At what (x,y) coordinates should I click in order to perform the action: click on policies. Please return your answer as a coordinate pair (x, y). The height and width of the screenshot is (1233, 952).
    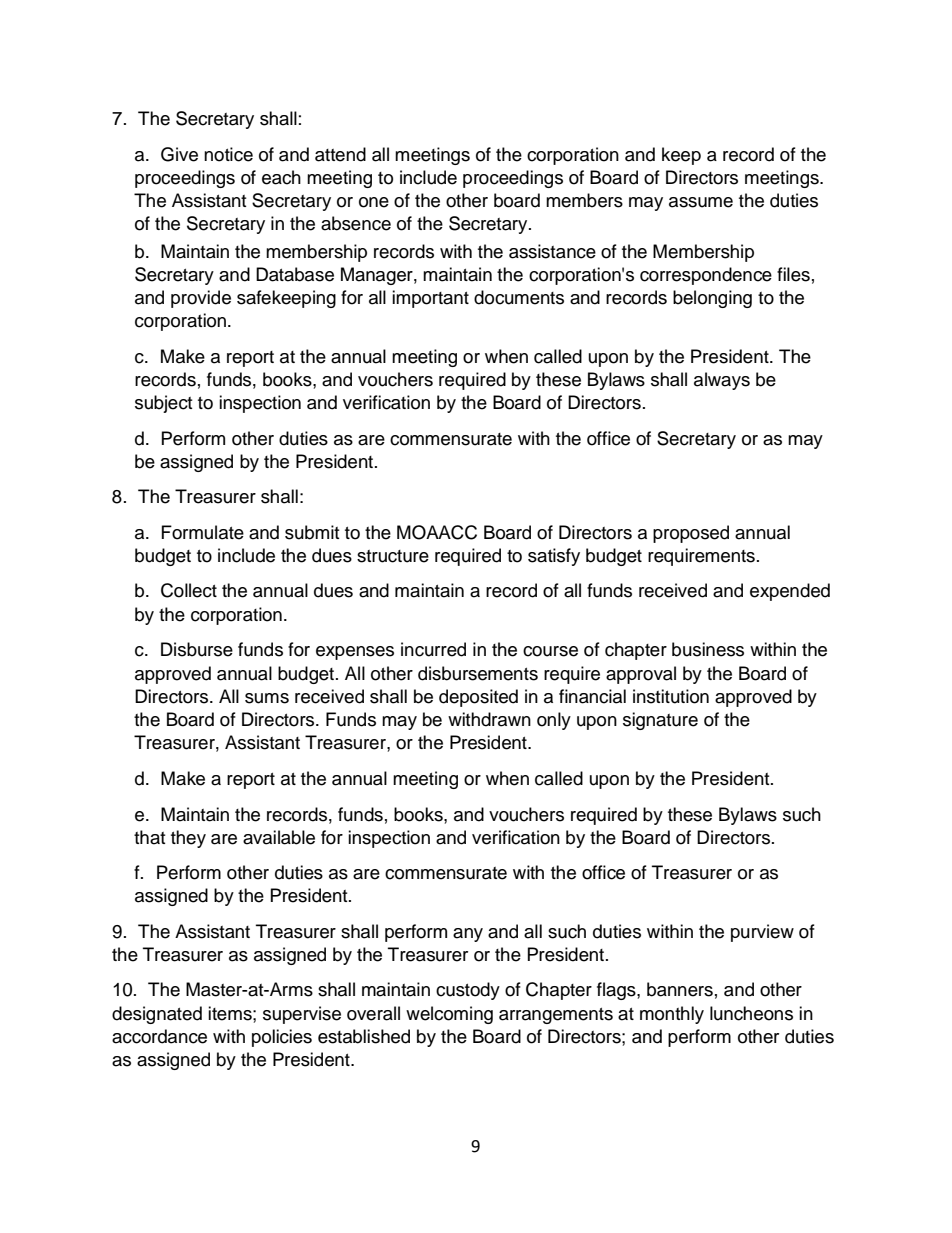
    Looking at the image, I should click on (282, 1038).
